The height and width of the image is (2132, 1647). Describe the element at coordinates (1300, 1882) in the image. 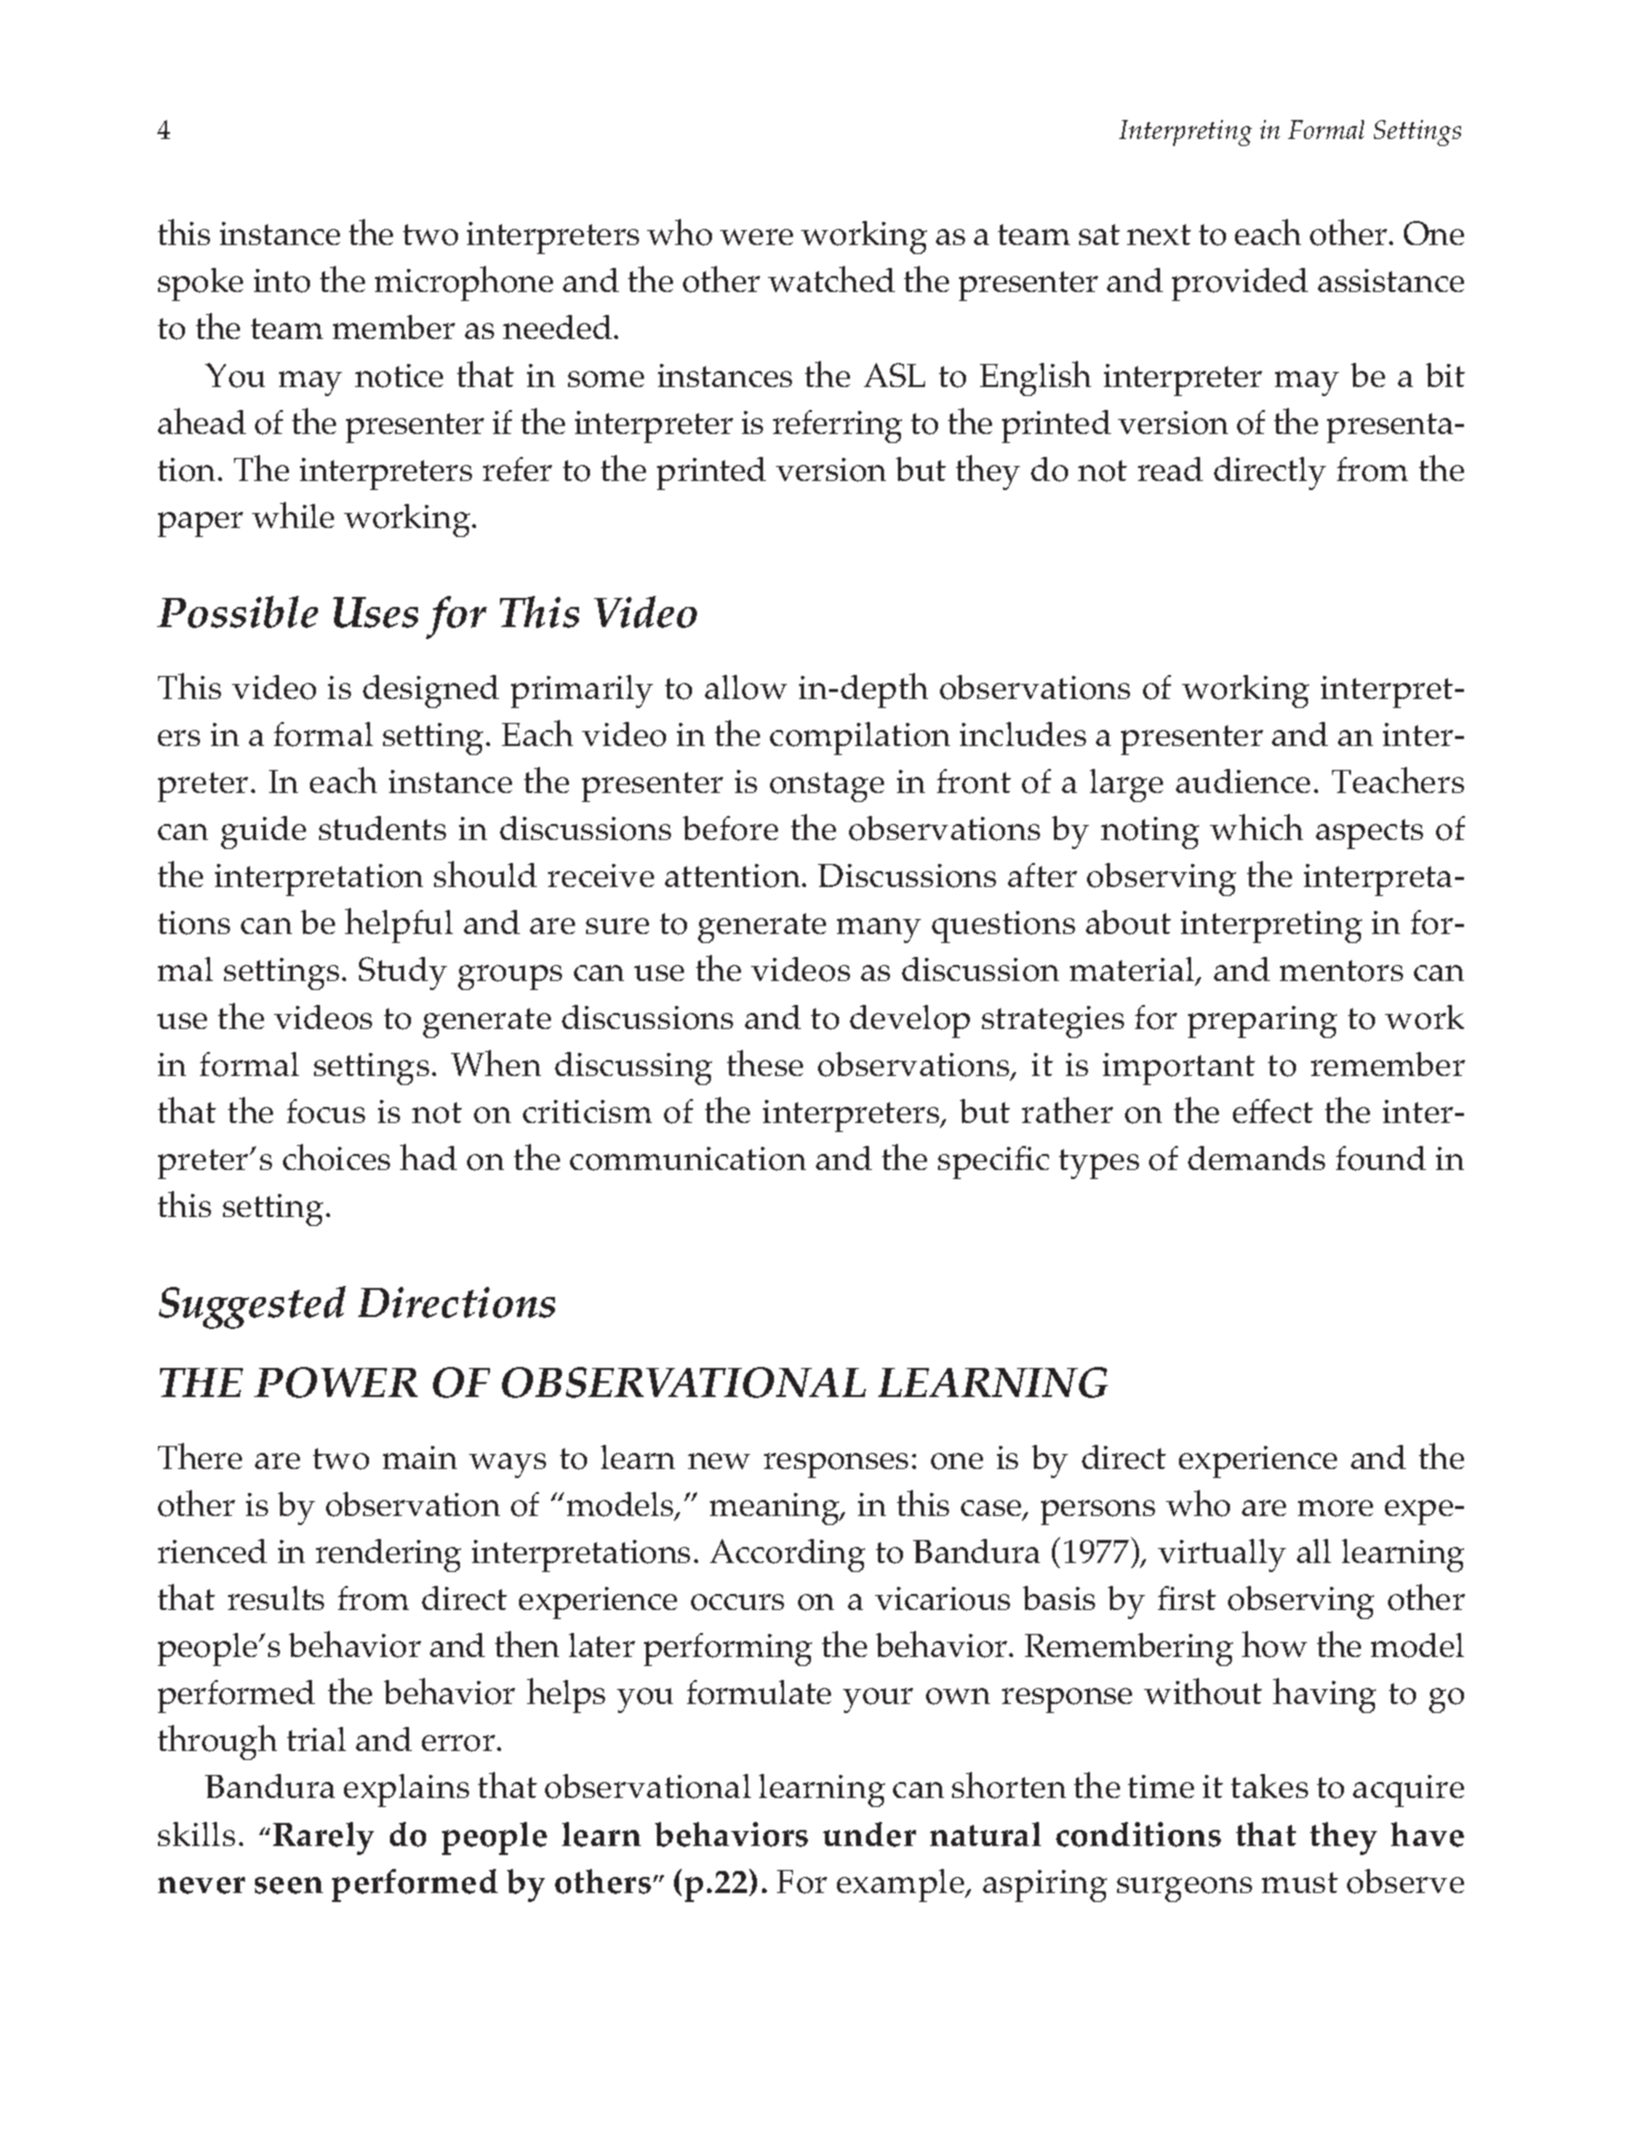

I see `must` at that location.
